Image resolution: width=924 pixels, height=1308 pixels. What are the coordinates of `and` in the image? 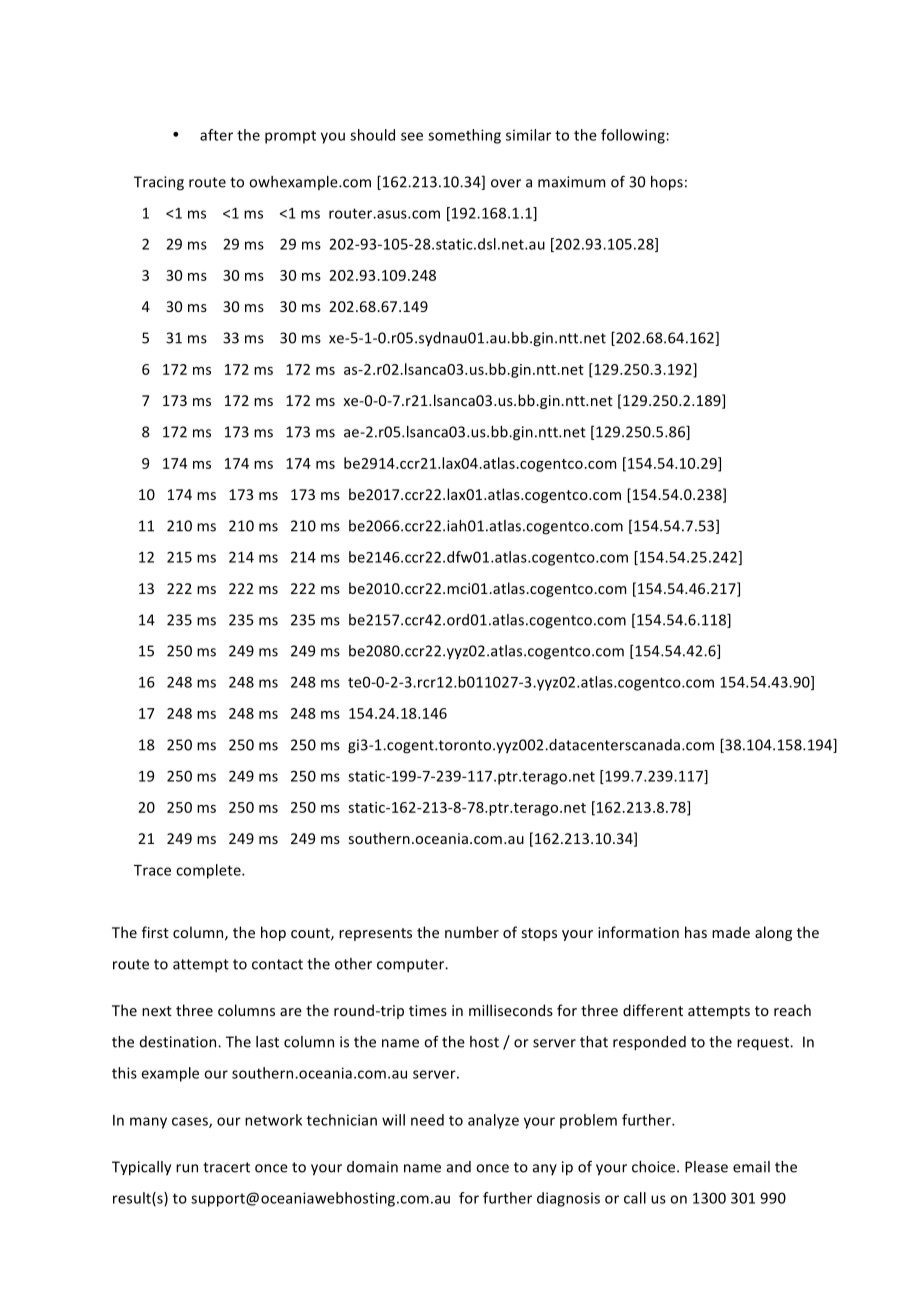 It's located at (459, 1167).
